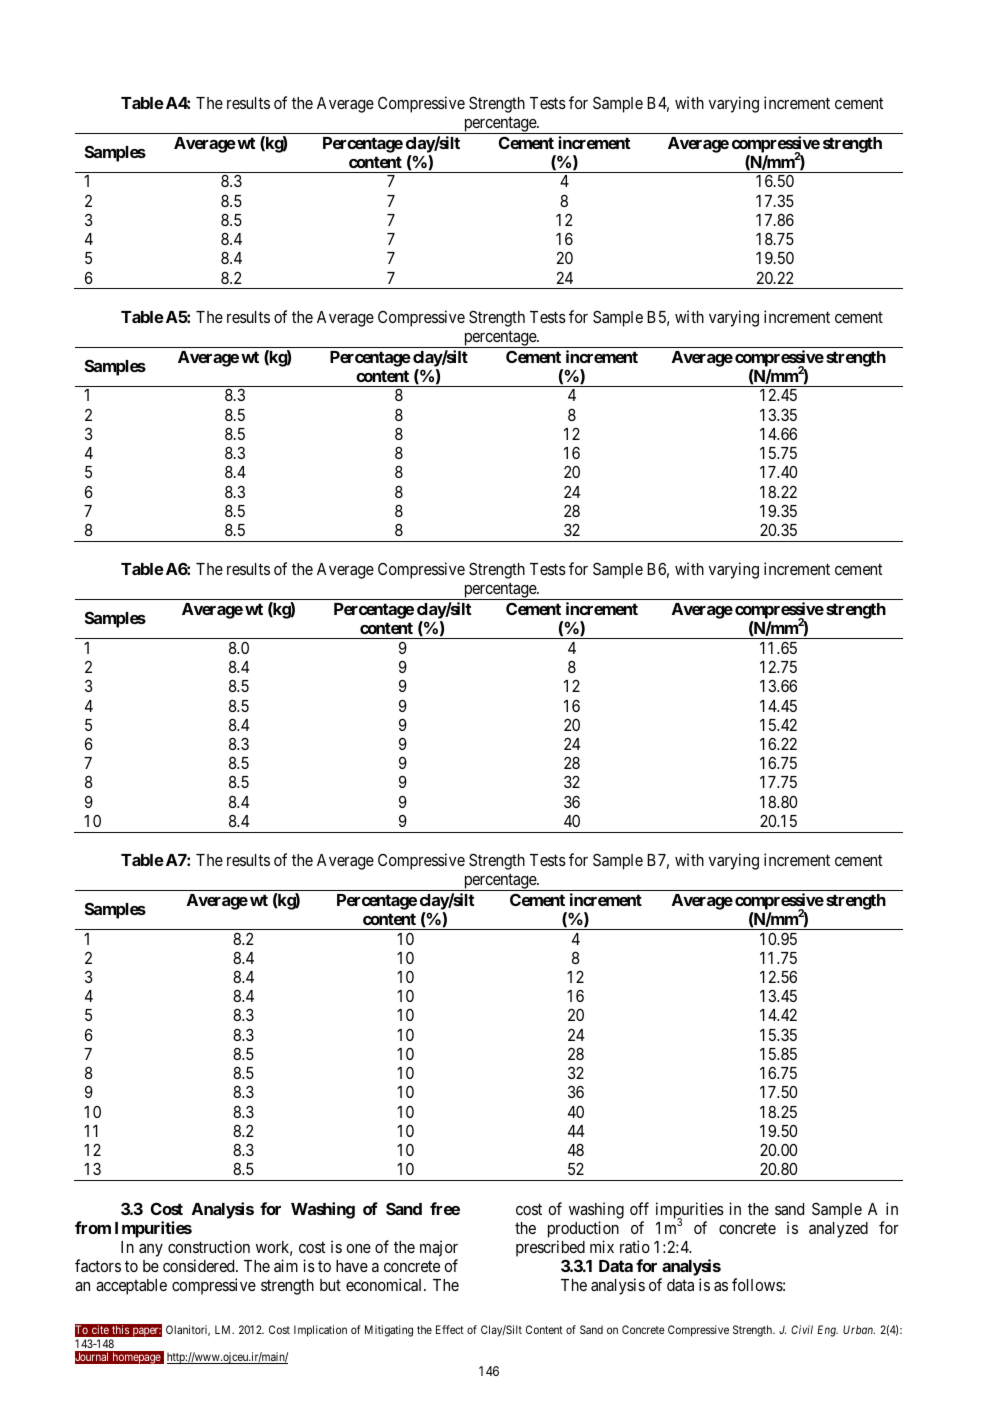  I want to click on from, so click(93, 1227).
